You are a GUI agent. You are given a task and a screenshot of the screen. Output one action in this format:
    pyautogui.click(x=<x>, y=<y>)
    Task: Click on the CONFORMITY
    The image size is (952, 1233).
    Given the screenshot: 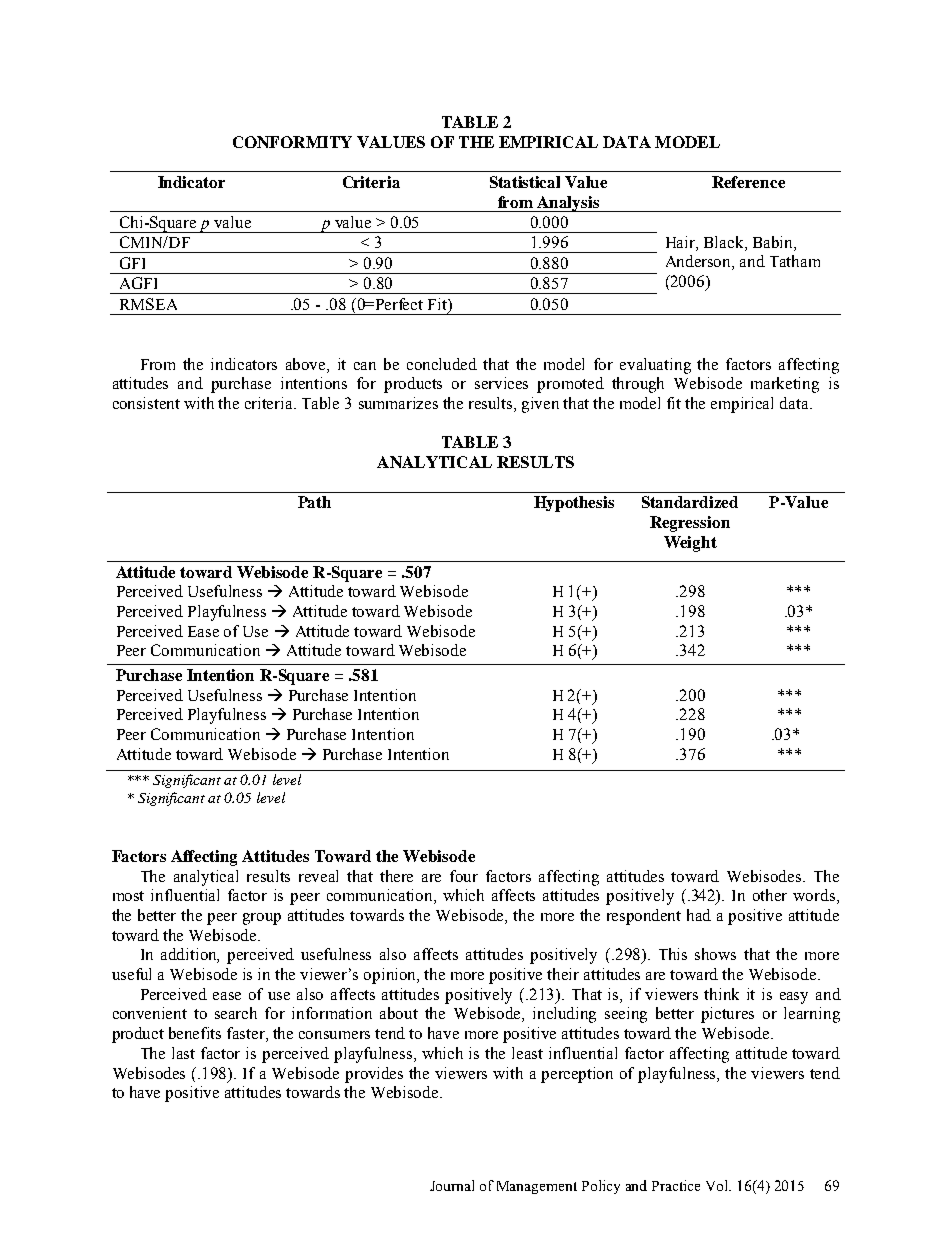 What is the action you would take?
    pyautogui.click(x=292, y=142)
